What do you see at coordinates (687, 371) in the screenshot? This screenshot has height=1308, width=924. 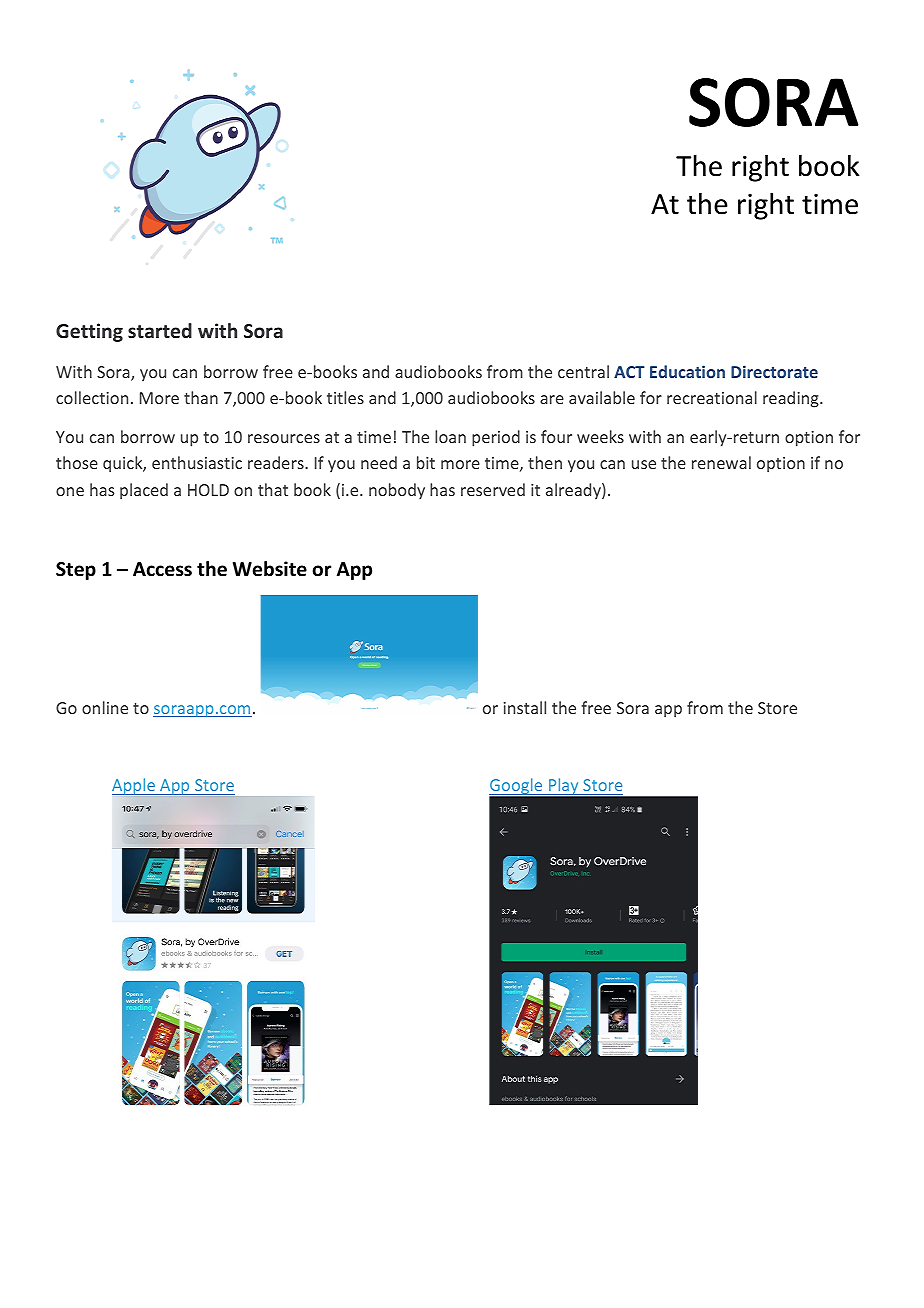 I see `Education` at bounding box center [687, 371].
